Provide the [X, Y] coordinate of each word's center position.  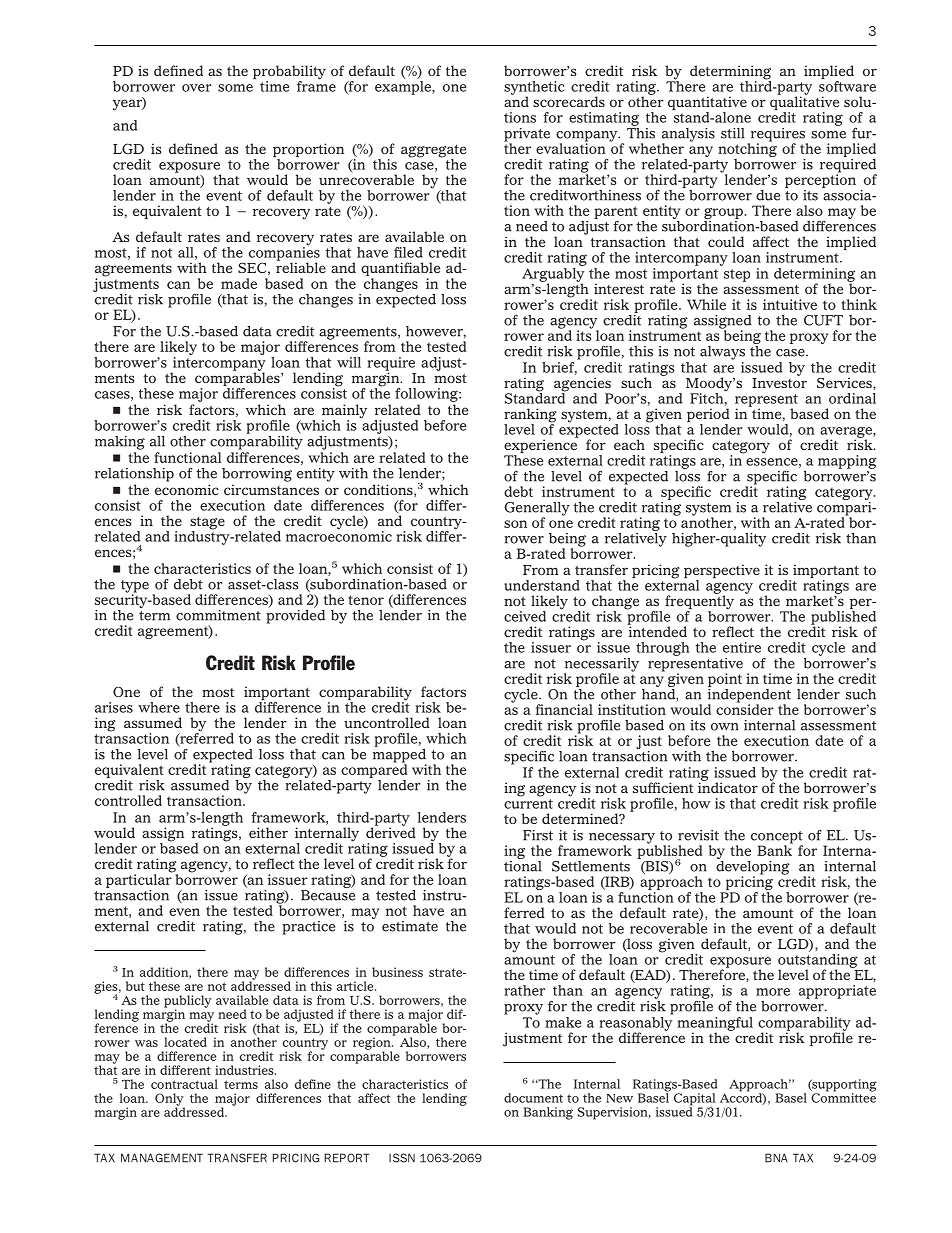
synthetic [534, 89]
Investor [779, 381]
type [135, 587]
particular [139, 880]
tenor [366, 600]
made [239, 283]
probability [289, 73]
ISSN [402, 1158]
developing [753, 867]
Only [170, 1100]
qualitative [804, 103]
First [538, 835]
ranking [530, 416]
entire [742, 647]
